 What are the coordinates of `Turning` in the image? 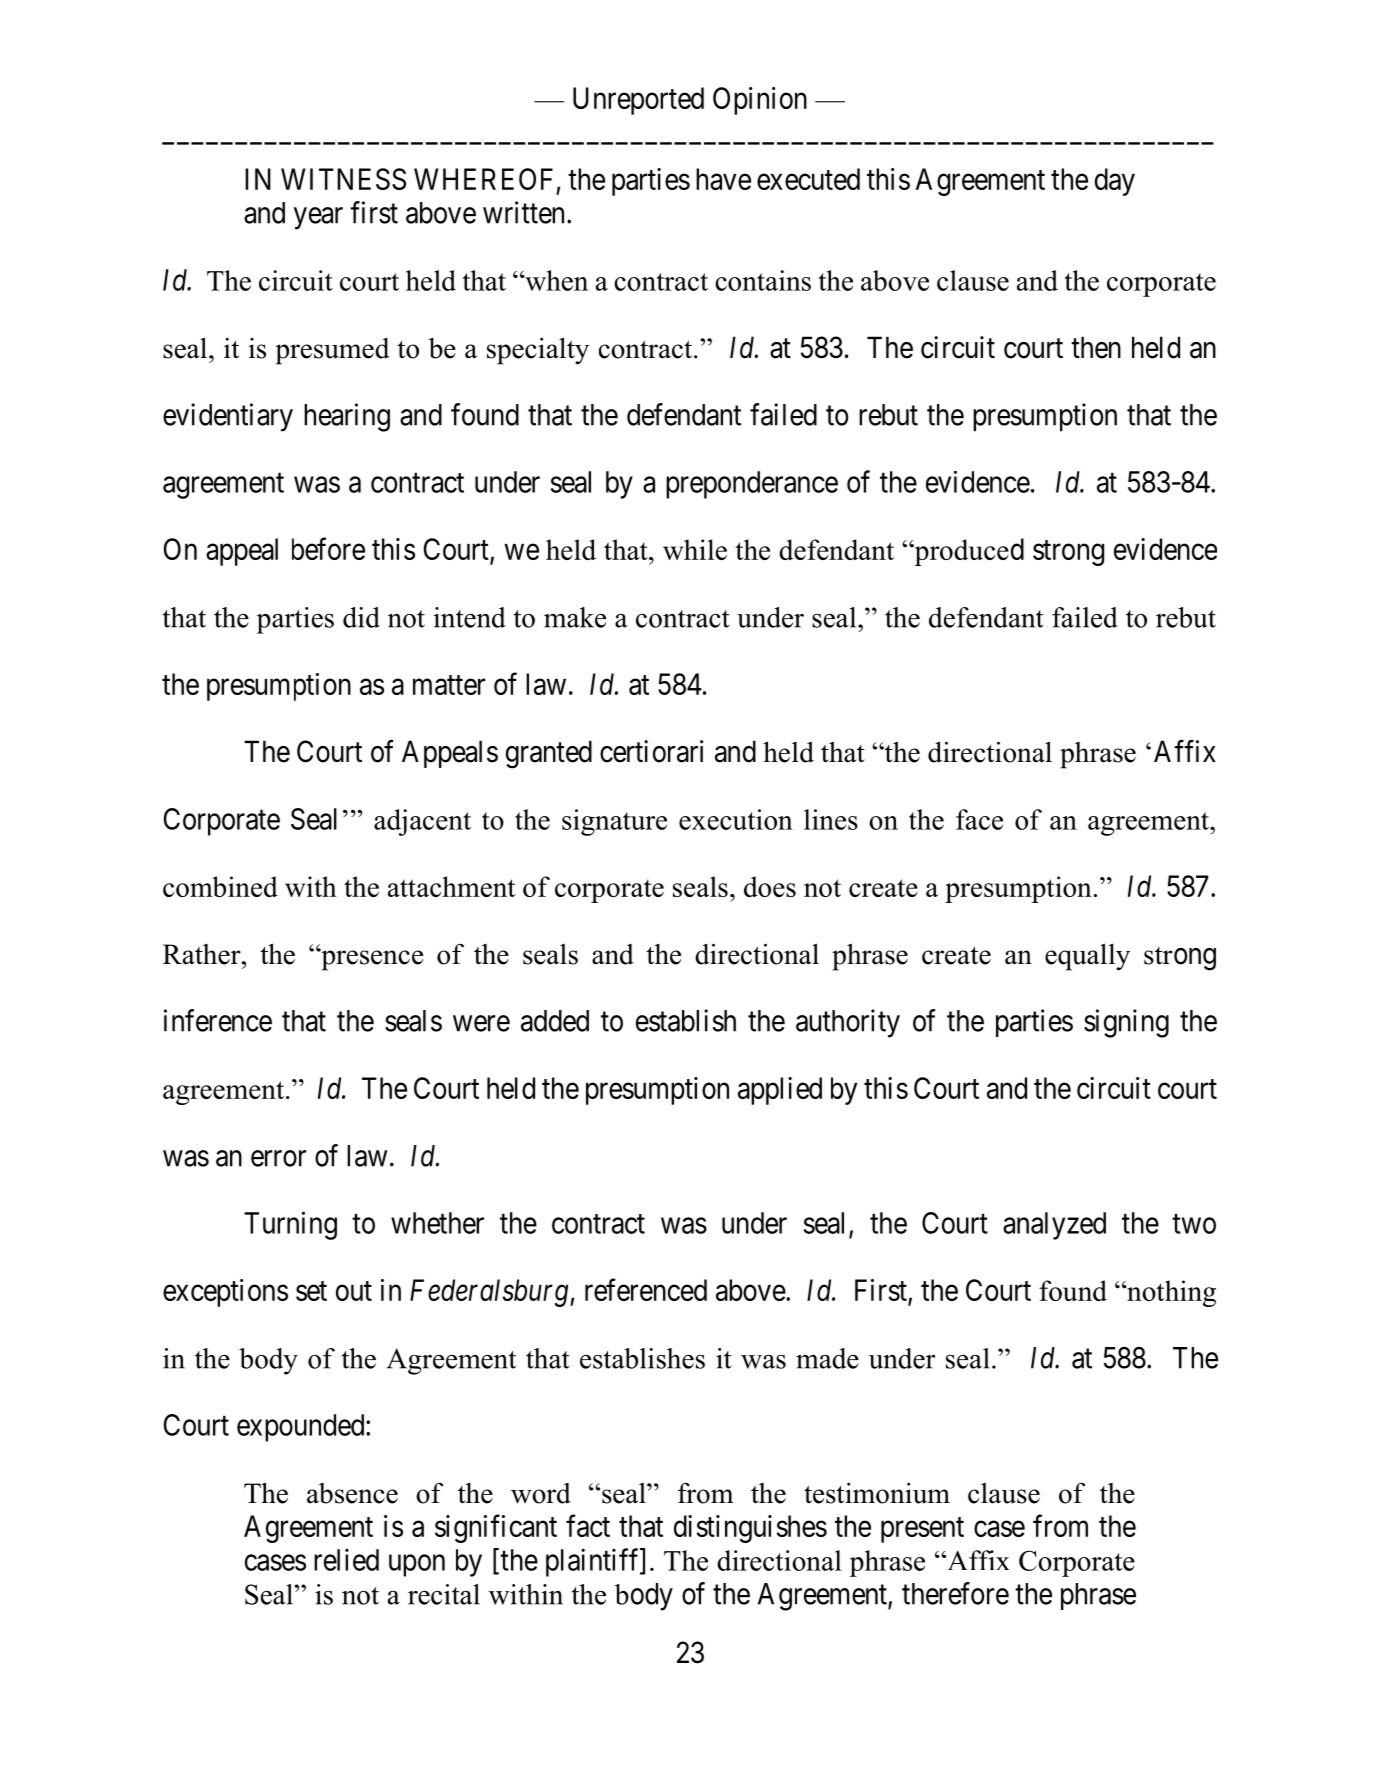 It's located at (290, 1225).
